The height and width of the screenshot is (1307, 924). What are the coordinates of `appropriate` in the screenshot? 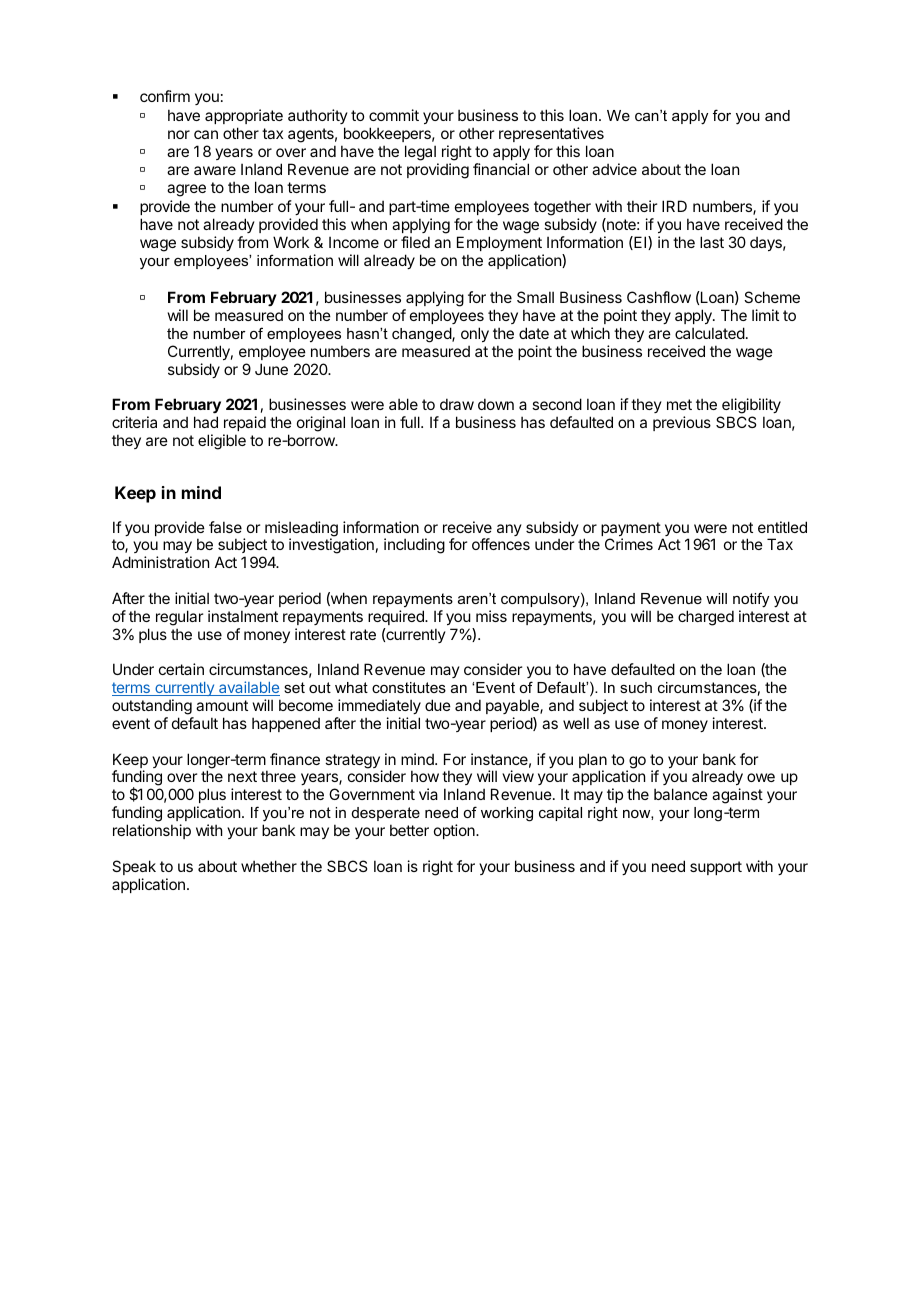 It's located at (244, 118).
